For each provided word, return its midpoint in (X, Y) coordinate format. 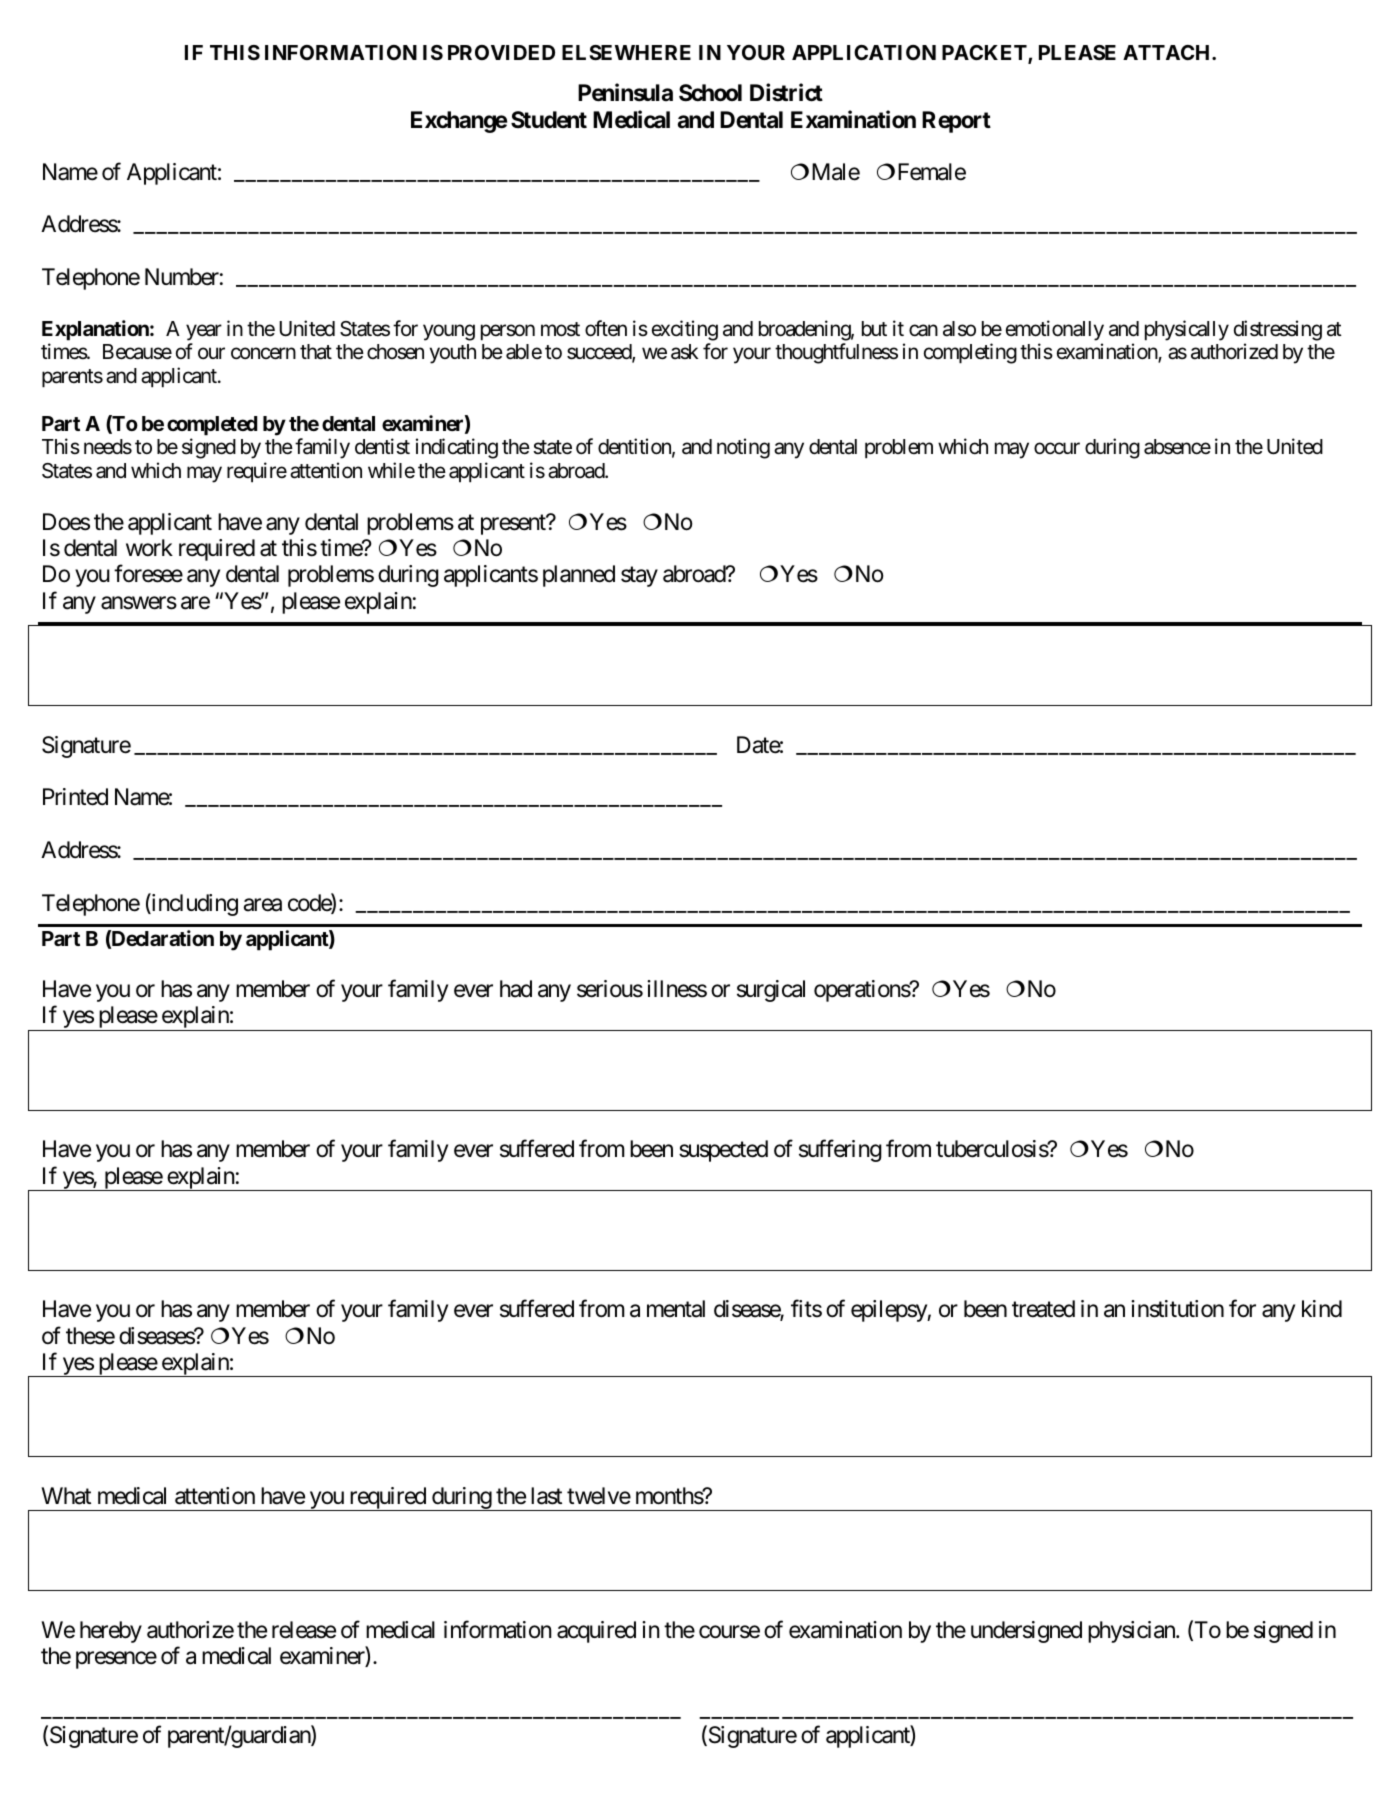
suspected (723, 1151)
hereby (111, 1632)
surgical (771, 991)
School (710, 93)
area (262, 905)
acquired (596, 1632)
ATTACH (1168, 52)
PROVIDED (501, 52)
